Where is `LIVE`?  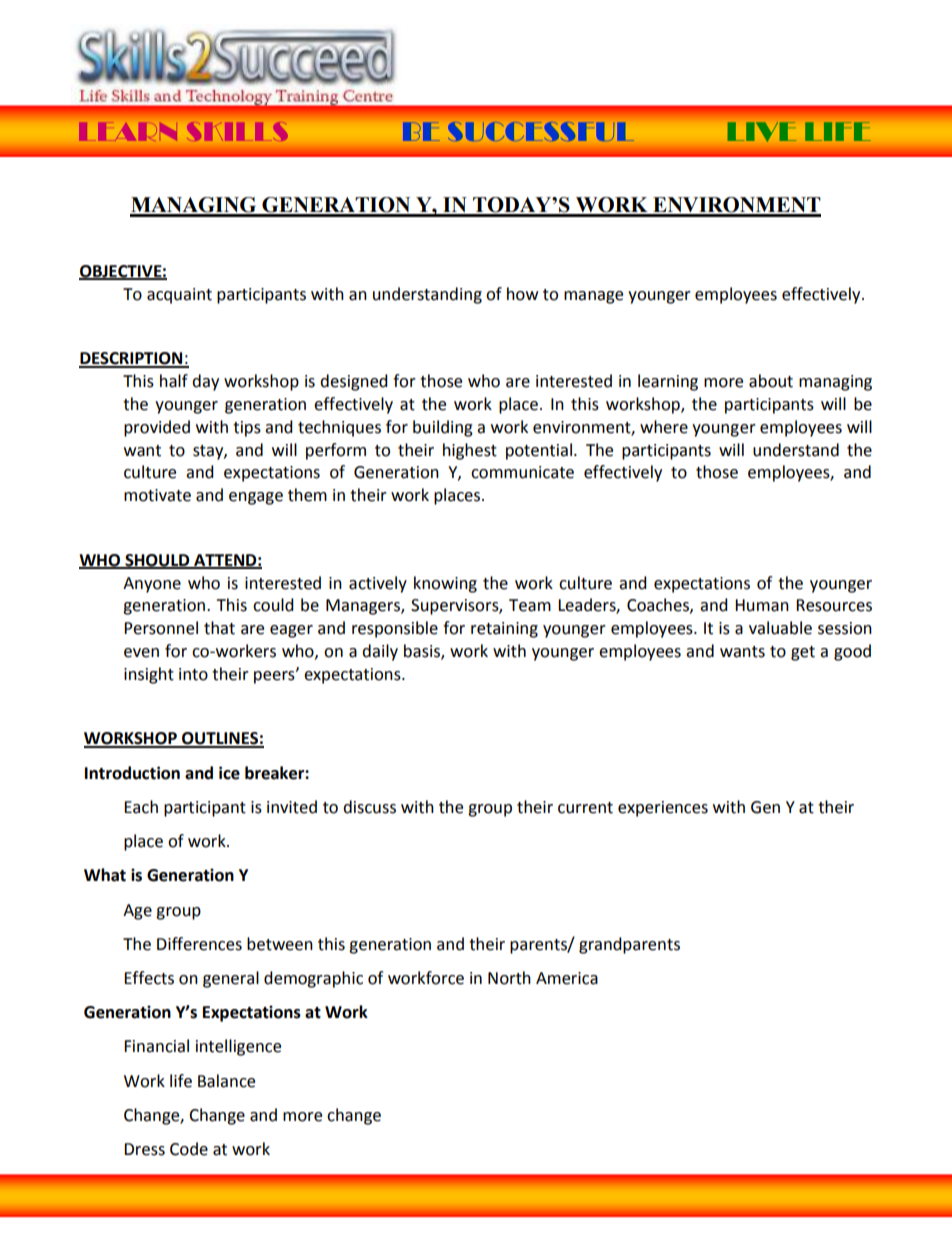 LIVE is located at coordinates (762, 132).
